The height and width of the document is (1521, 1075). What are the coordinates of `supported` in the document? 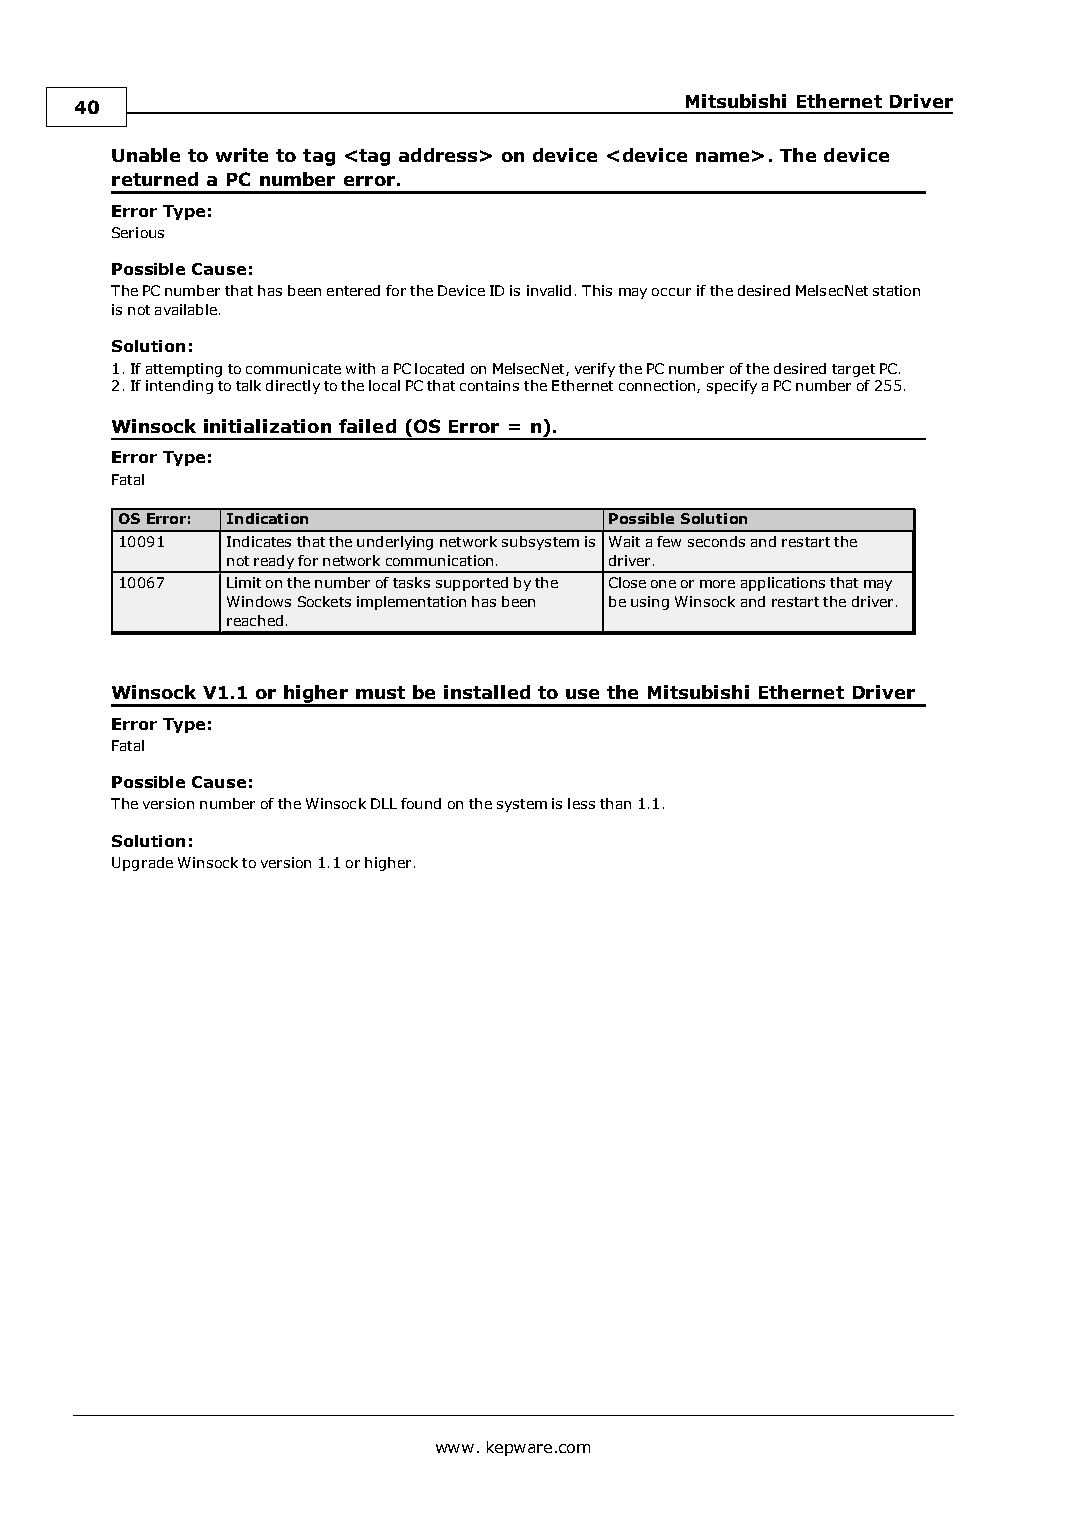 It's located at (472, 584).
